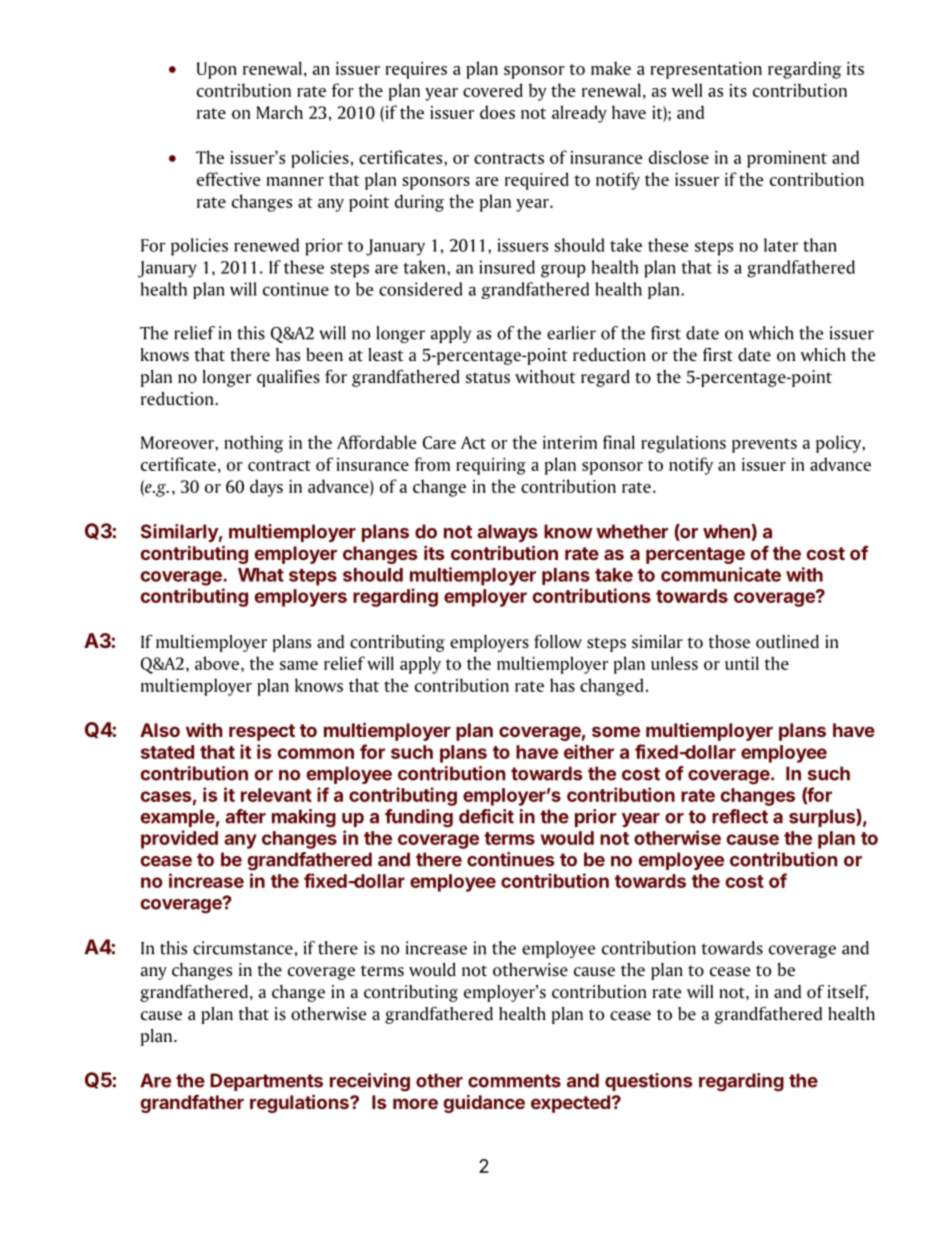 This document has width=952, height=1233. What do you see at coordinates (493, 90) in the document?
I see `covered` at bounding box center [493, 90].
